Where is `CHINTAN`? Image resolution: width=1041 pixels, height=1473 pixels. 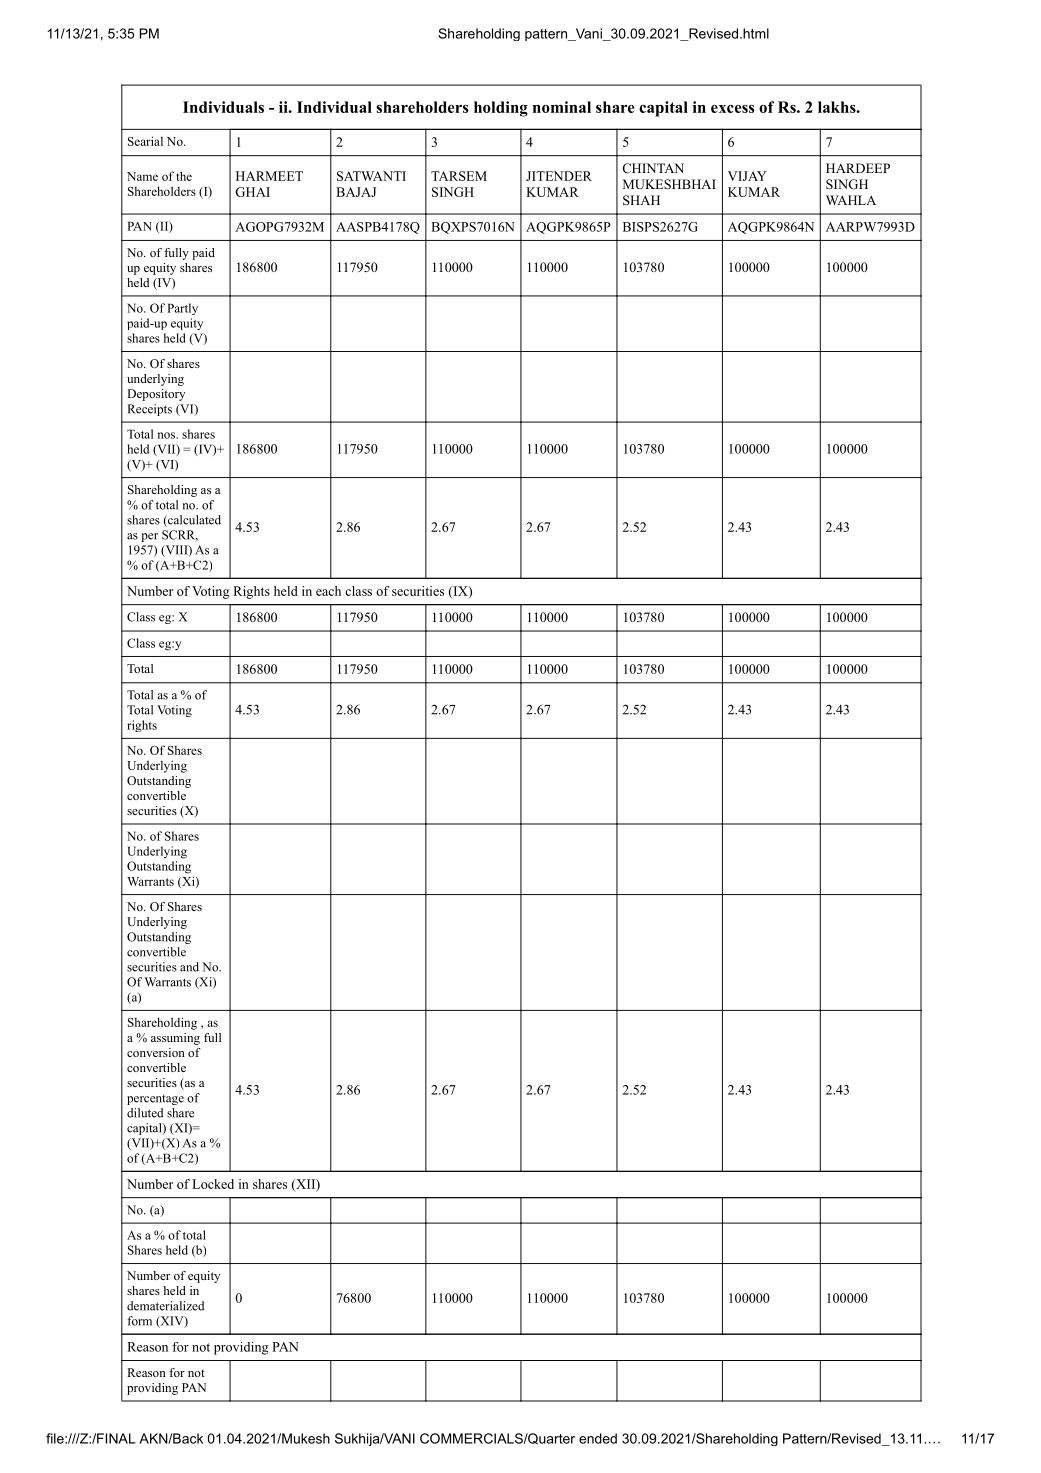
CHINTAN is located at coordinates (653, 168).
